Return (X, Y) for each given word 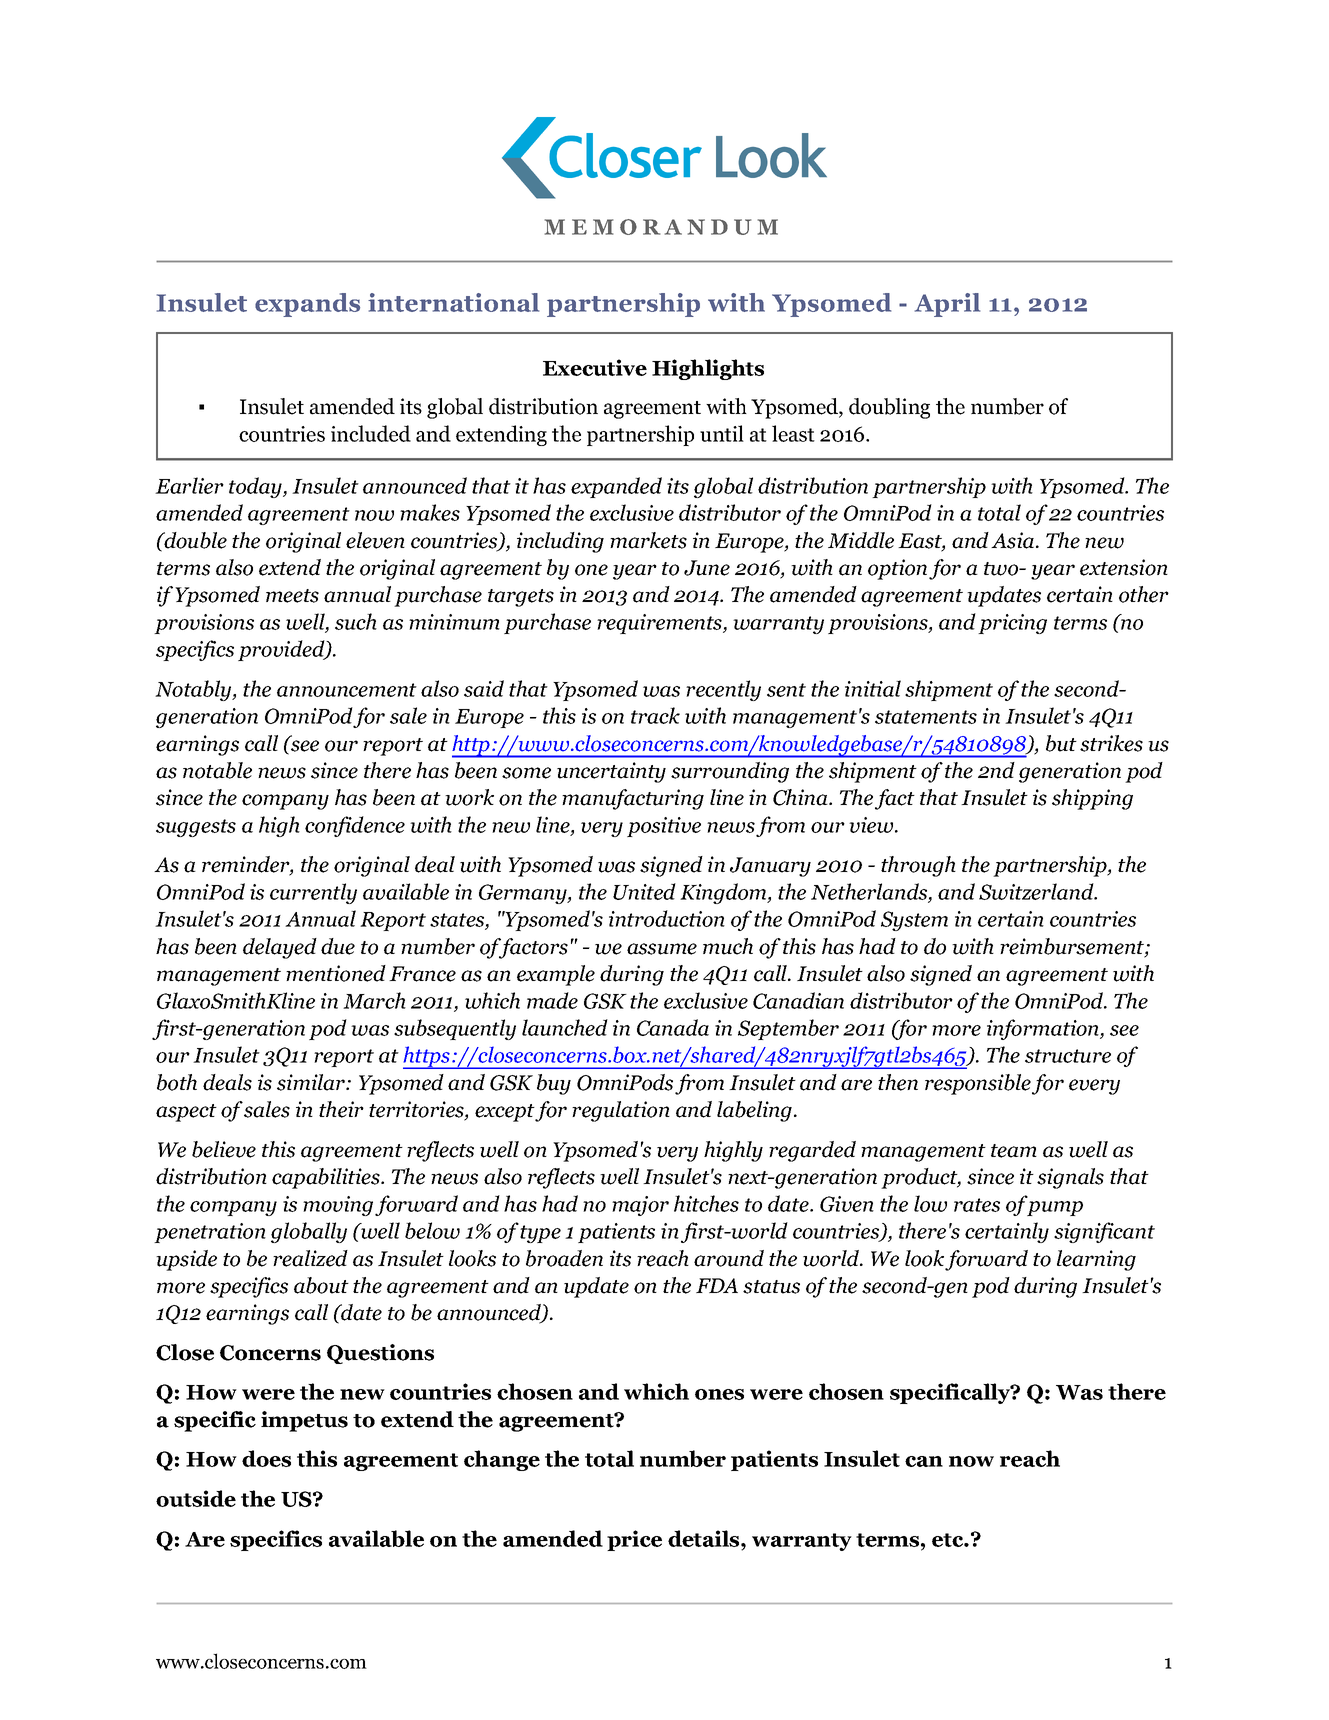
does (266, 1458)
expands (307, 305)
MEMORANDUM (661, 227)
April (947, 305)
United (644, 891)
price (634, 1540)
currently (313, 893)
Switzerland (1037, 891)
